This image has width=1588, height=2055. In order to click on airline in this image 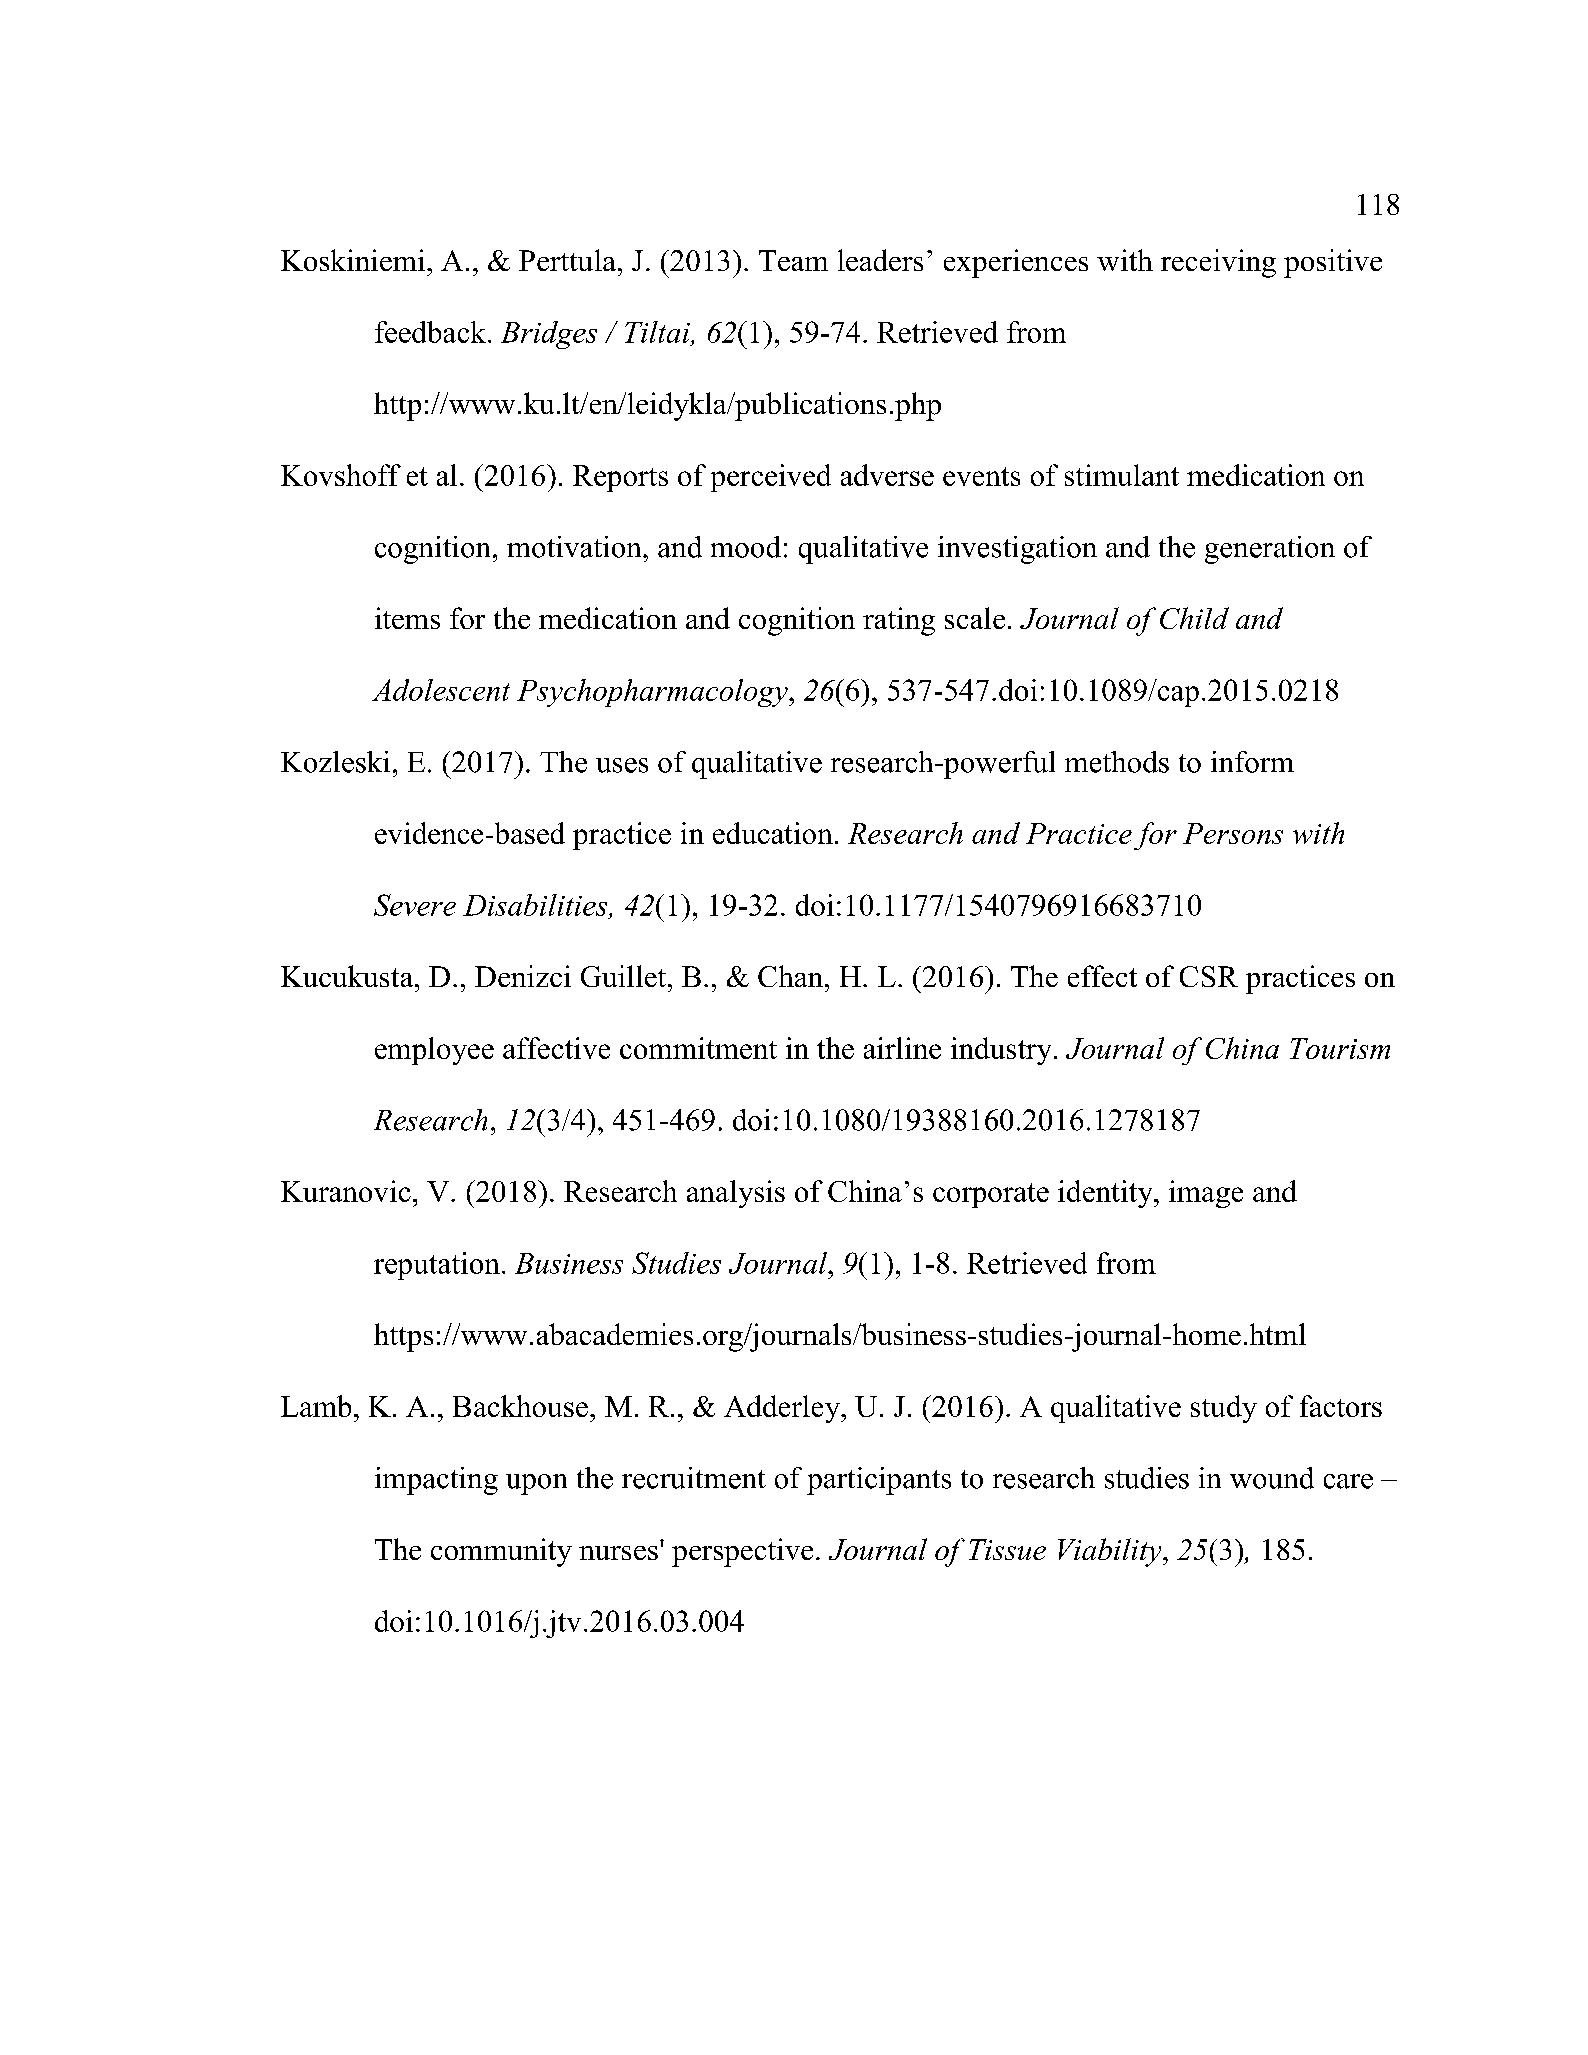, I will do `click(902, 1048)`.
